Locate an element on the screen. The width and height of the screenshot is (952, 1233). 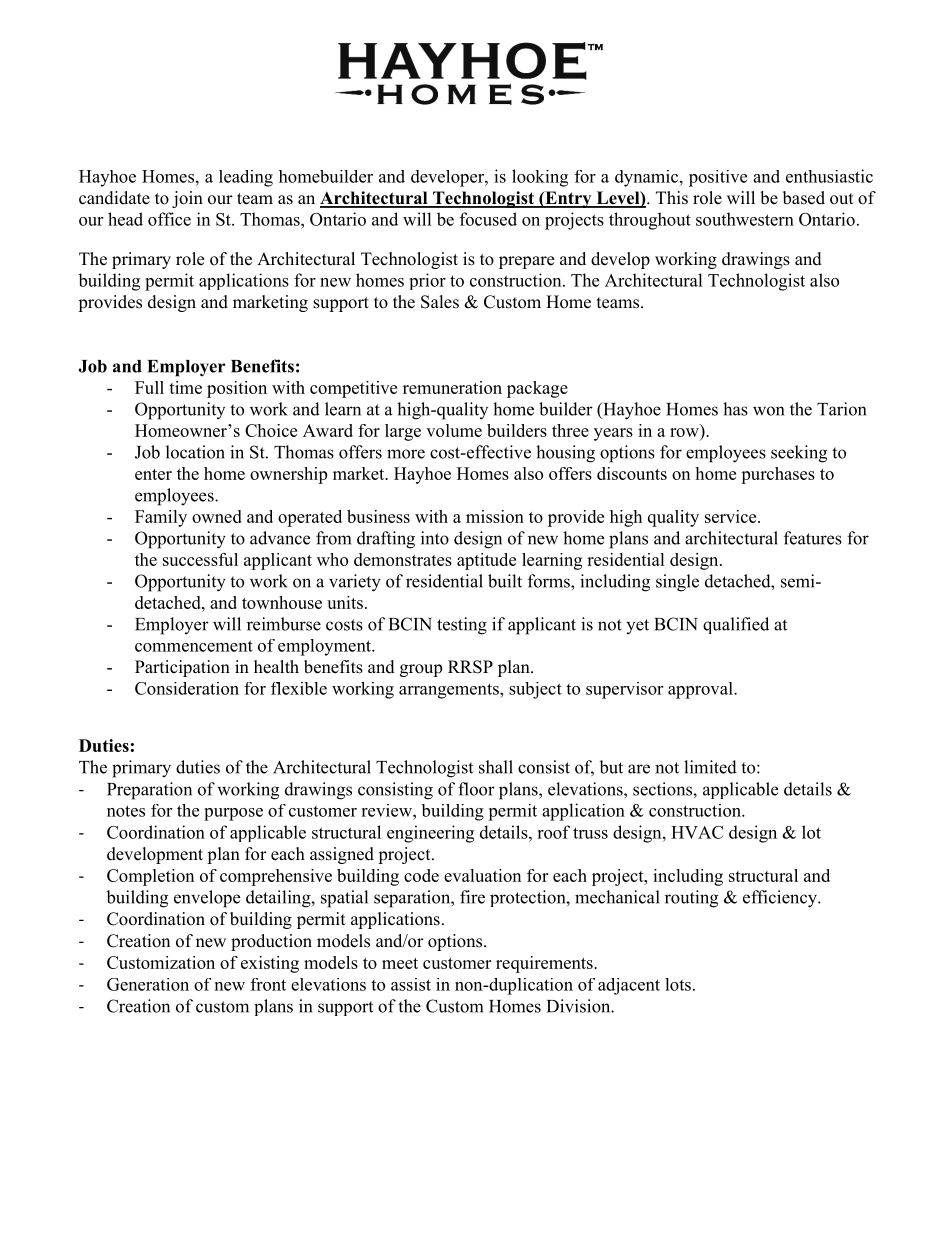
single is located at coordinates (677, 583).
